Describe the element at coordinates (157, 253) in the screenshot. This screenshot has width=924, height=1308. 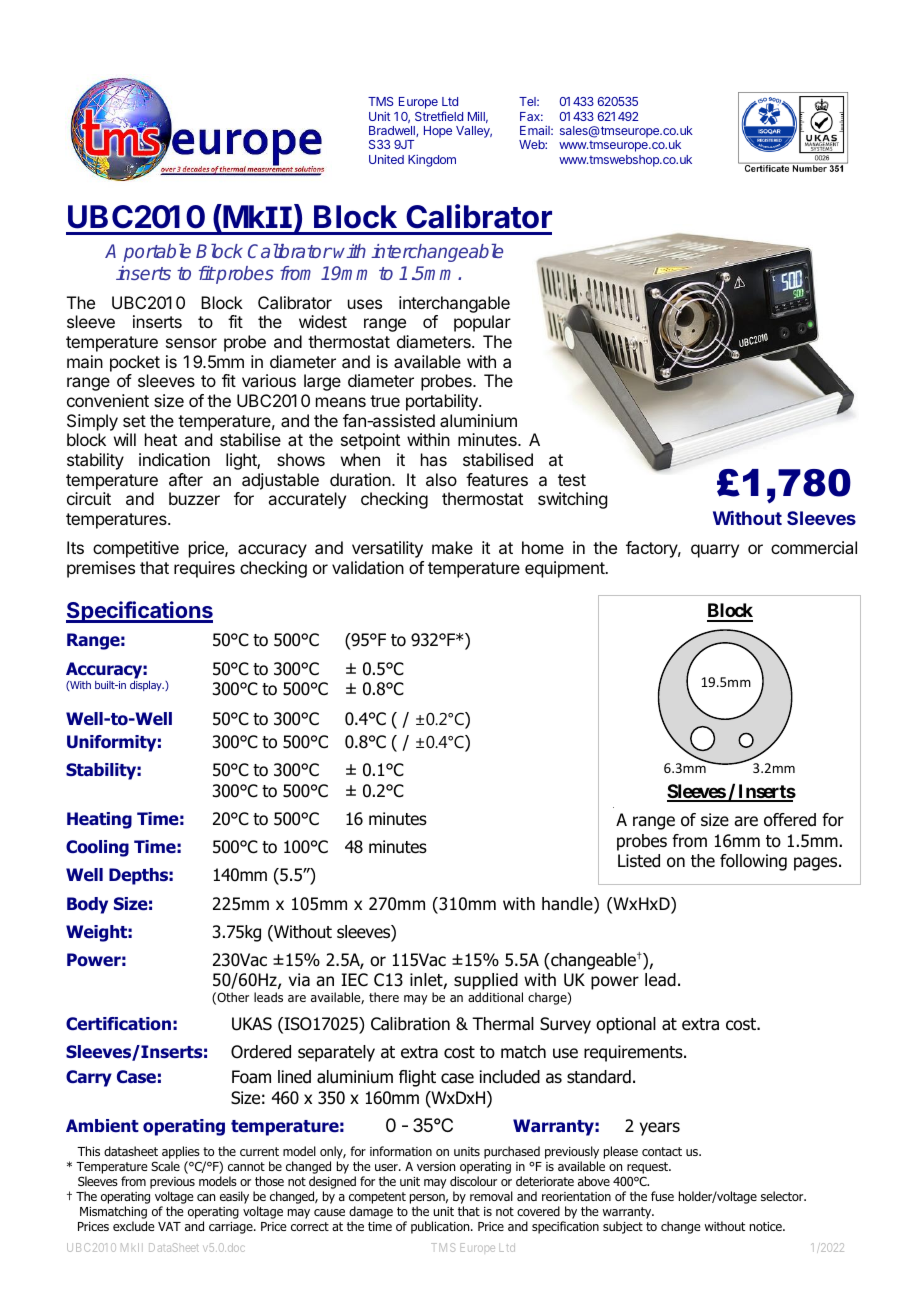
I see `portable` at that location.
